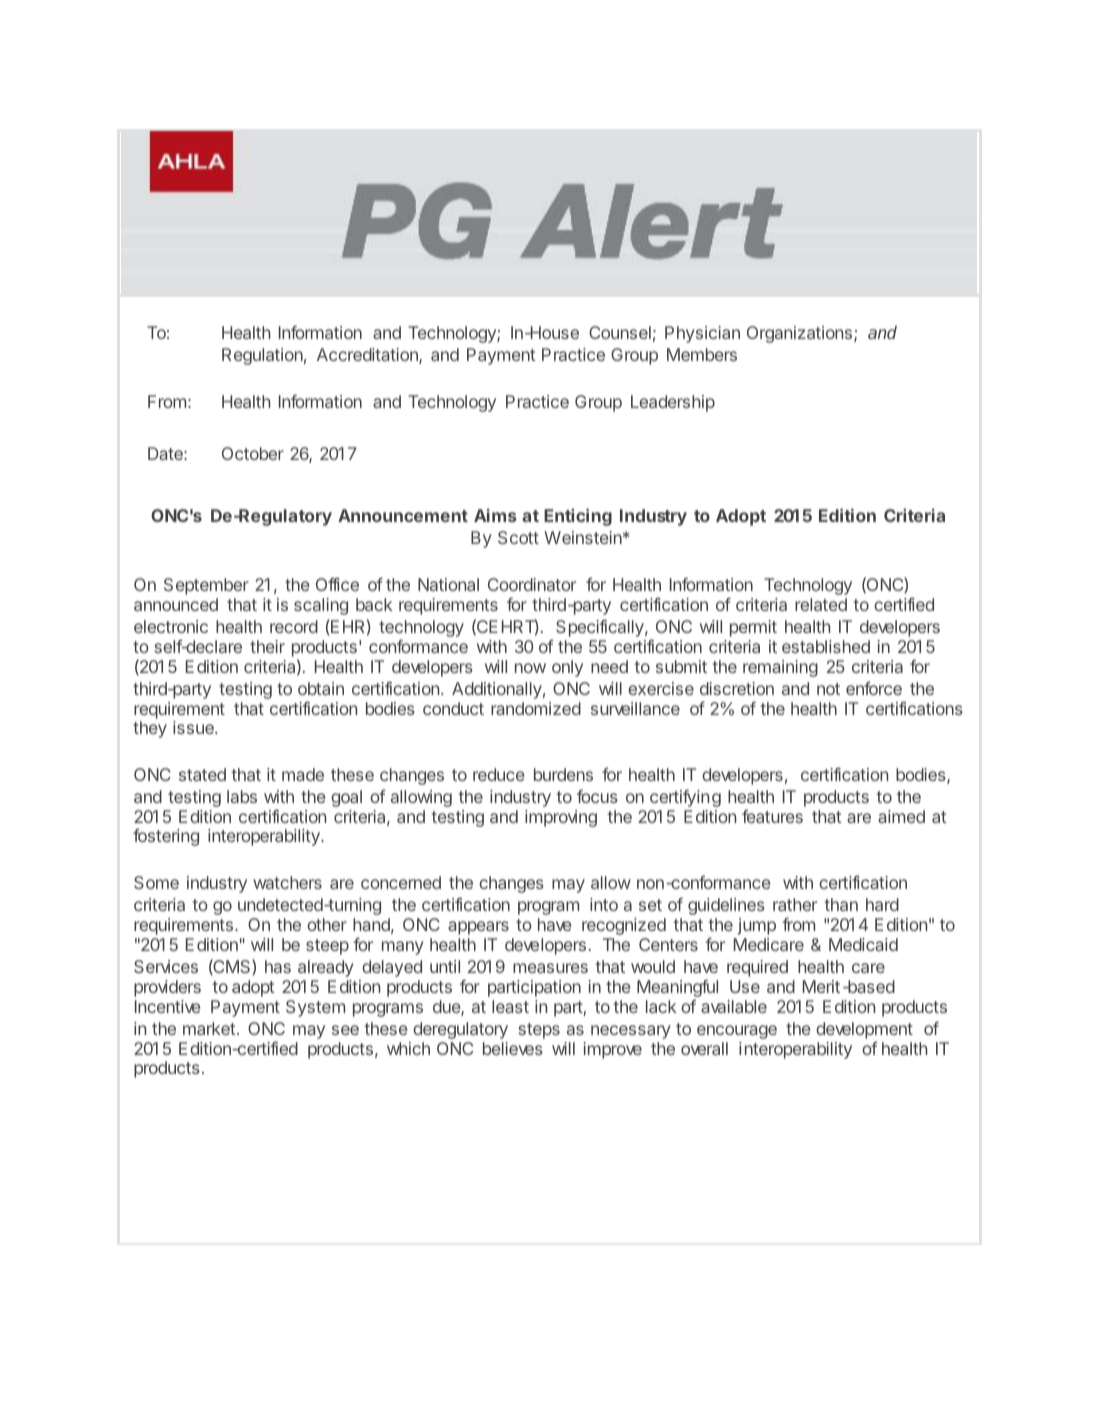  What do you see at coordinates (209, 1028) in the image?
I see `market` at bounding box center [209, 1028].
